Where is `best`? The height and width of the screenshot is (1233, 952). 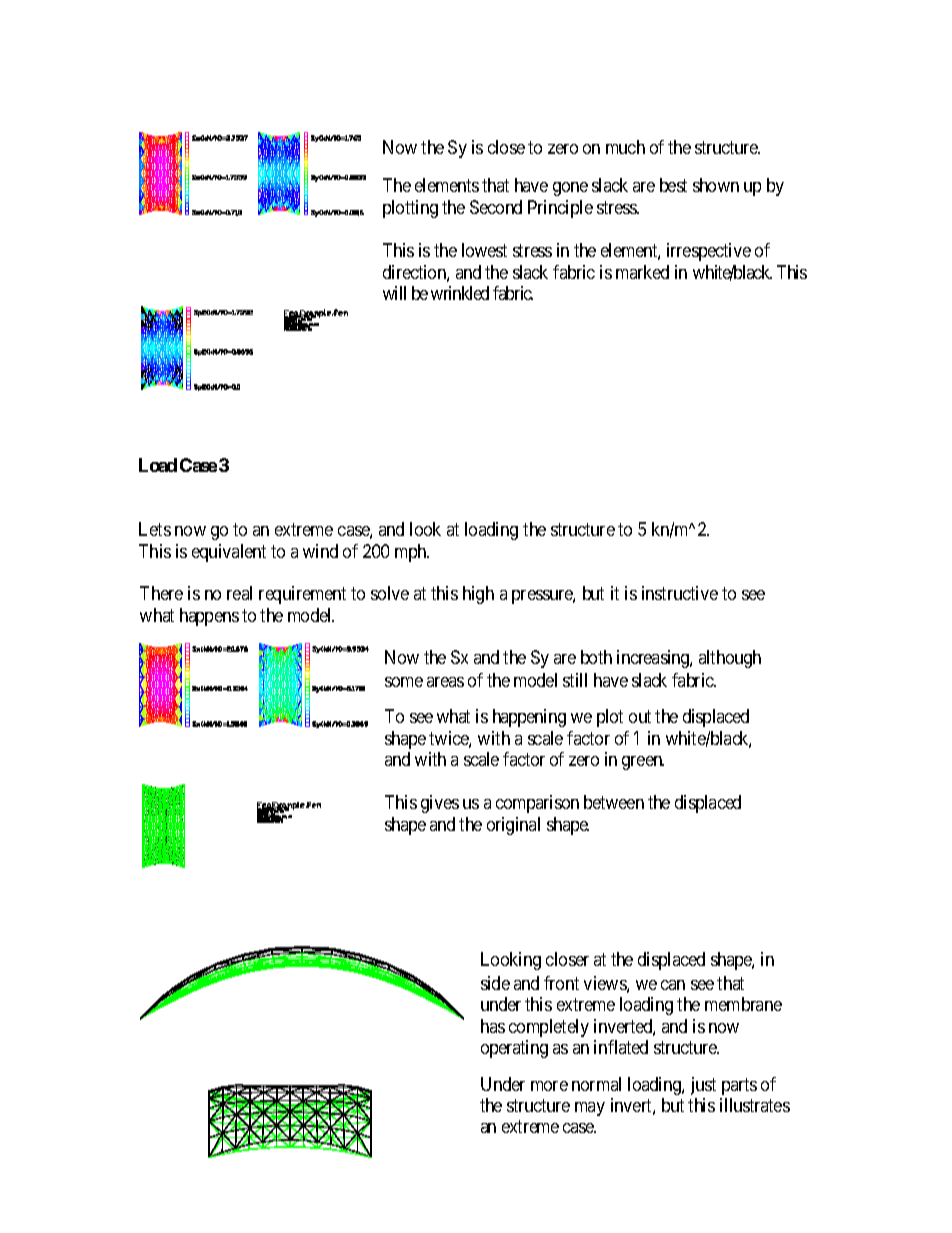
best is located at coordinates (673, 185).
